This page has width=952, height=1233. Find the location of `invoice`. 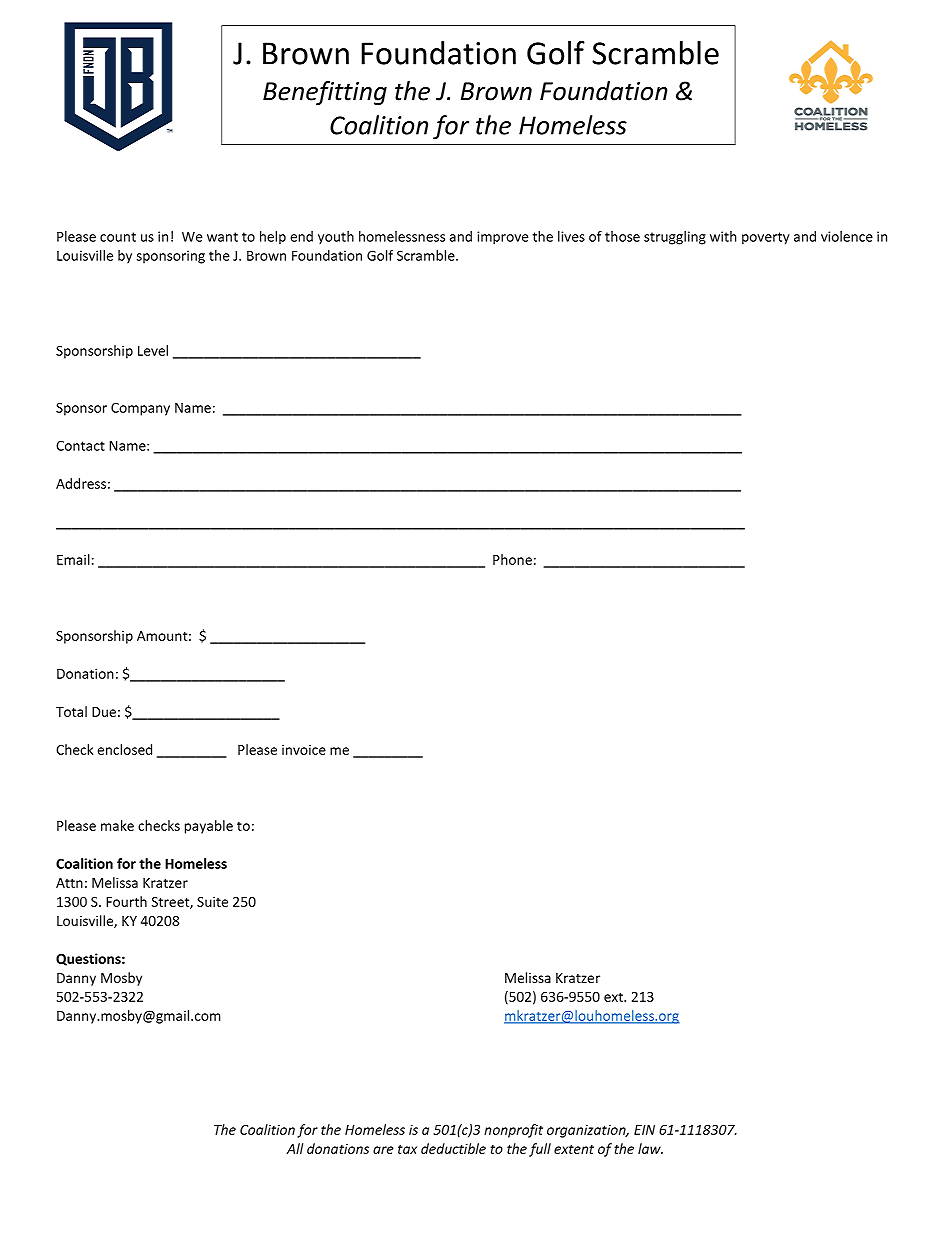

invoice is located at coordinates (304, 749).
